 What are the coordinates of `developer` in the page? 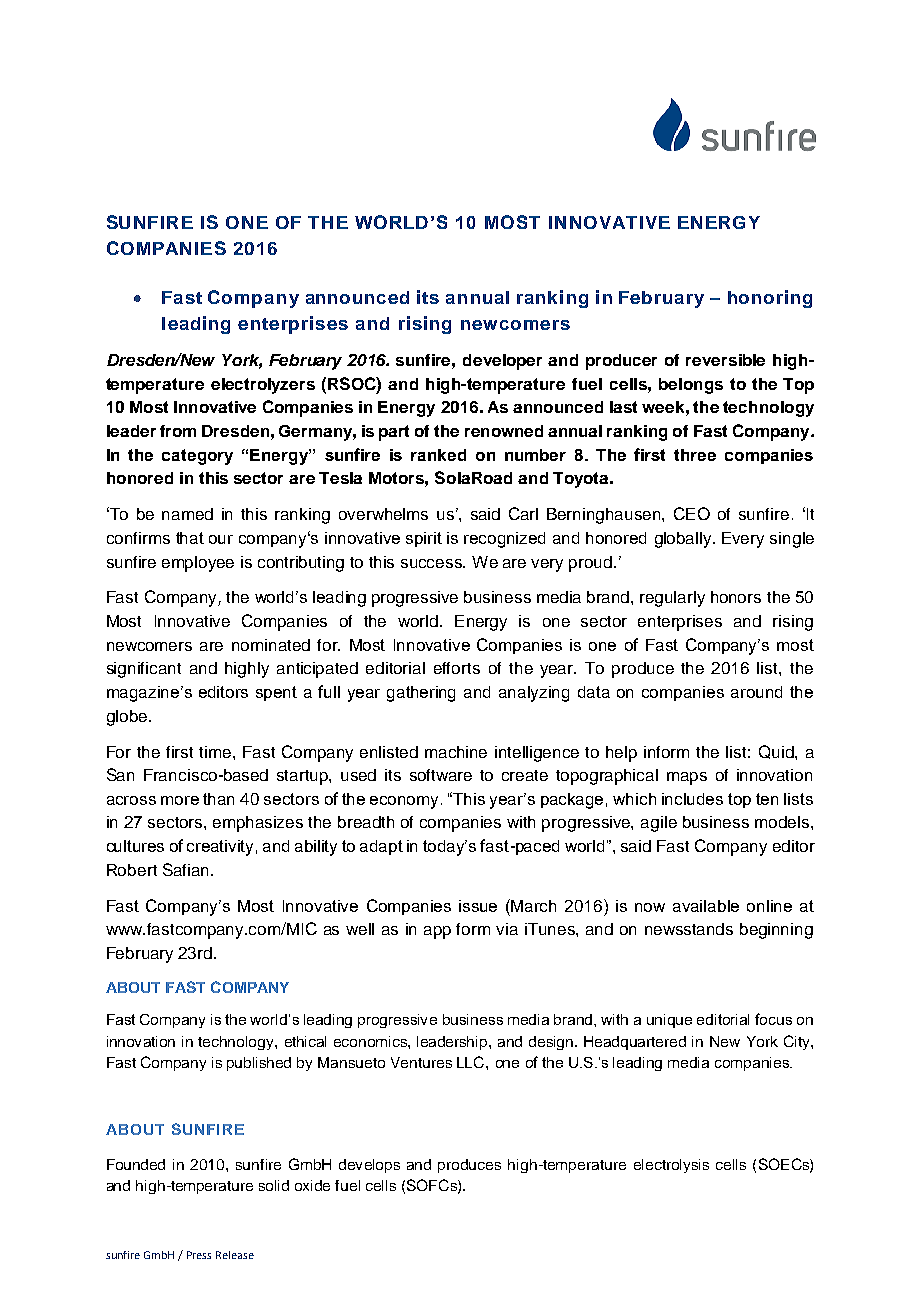 It's located at (502, 362).
